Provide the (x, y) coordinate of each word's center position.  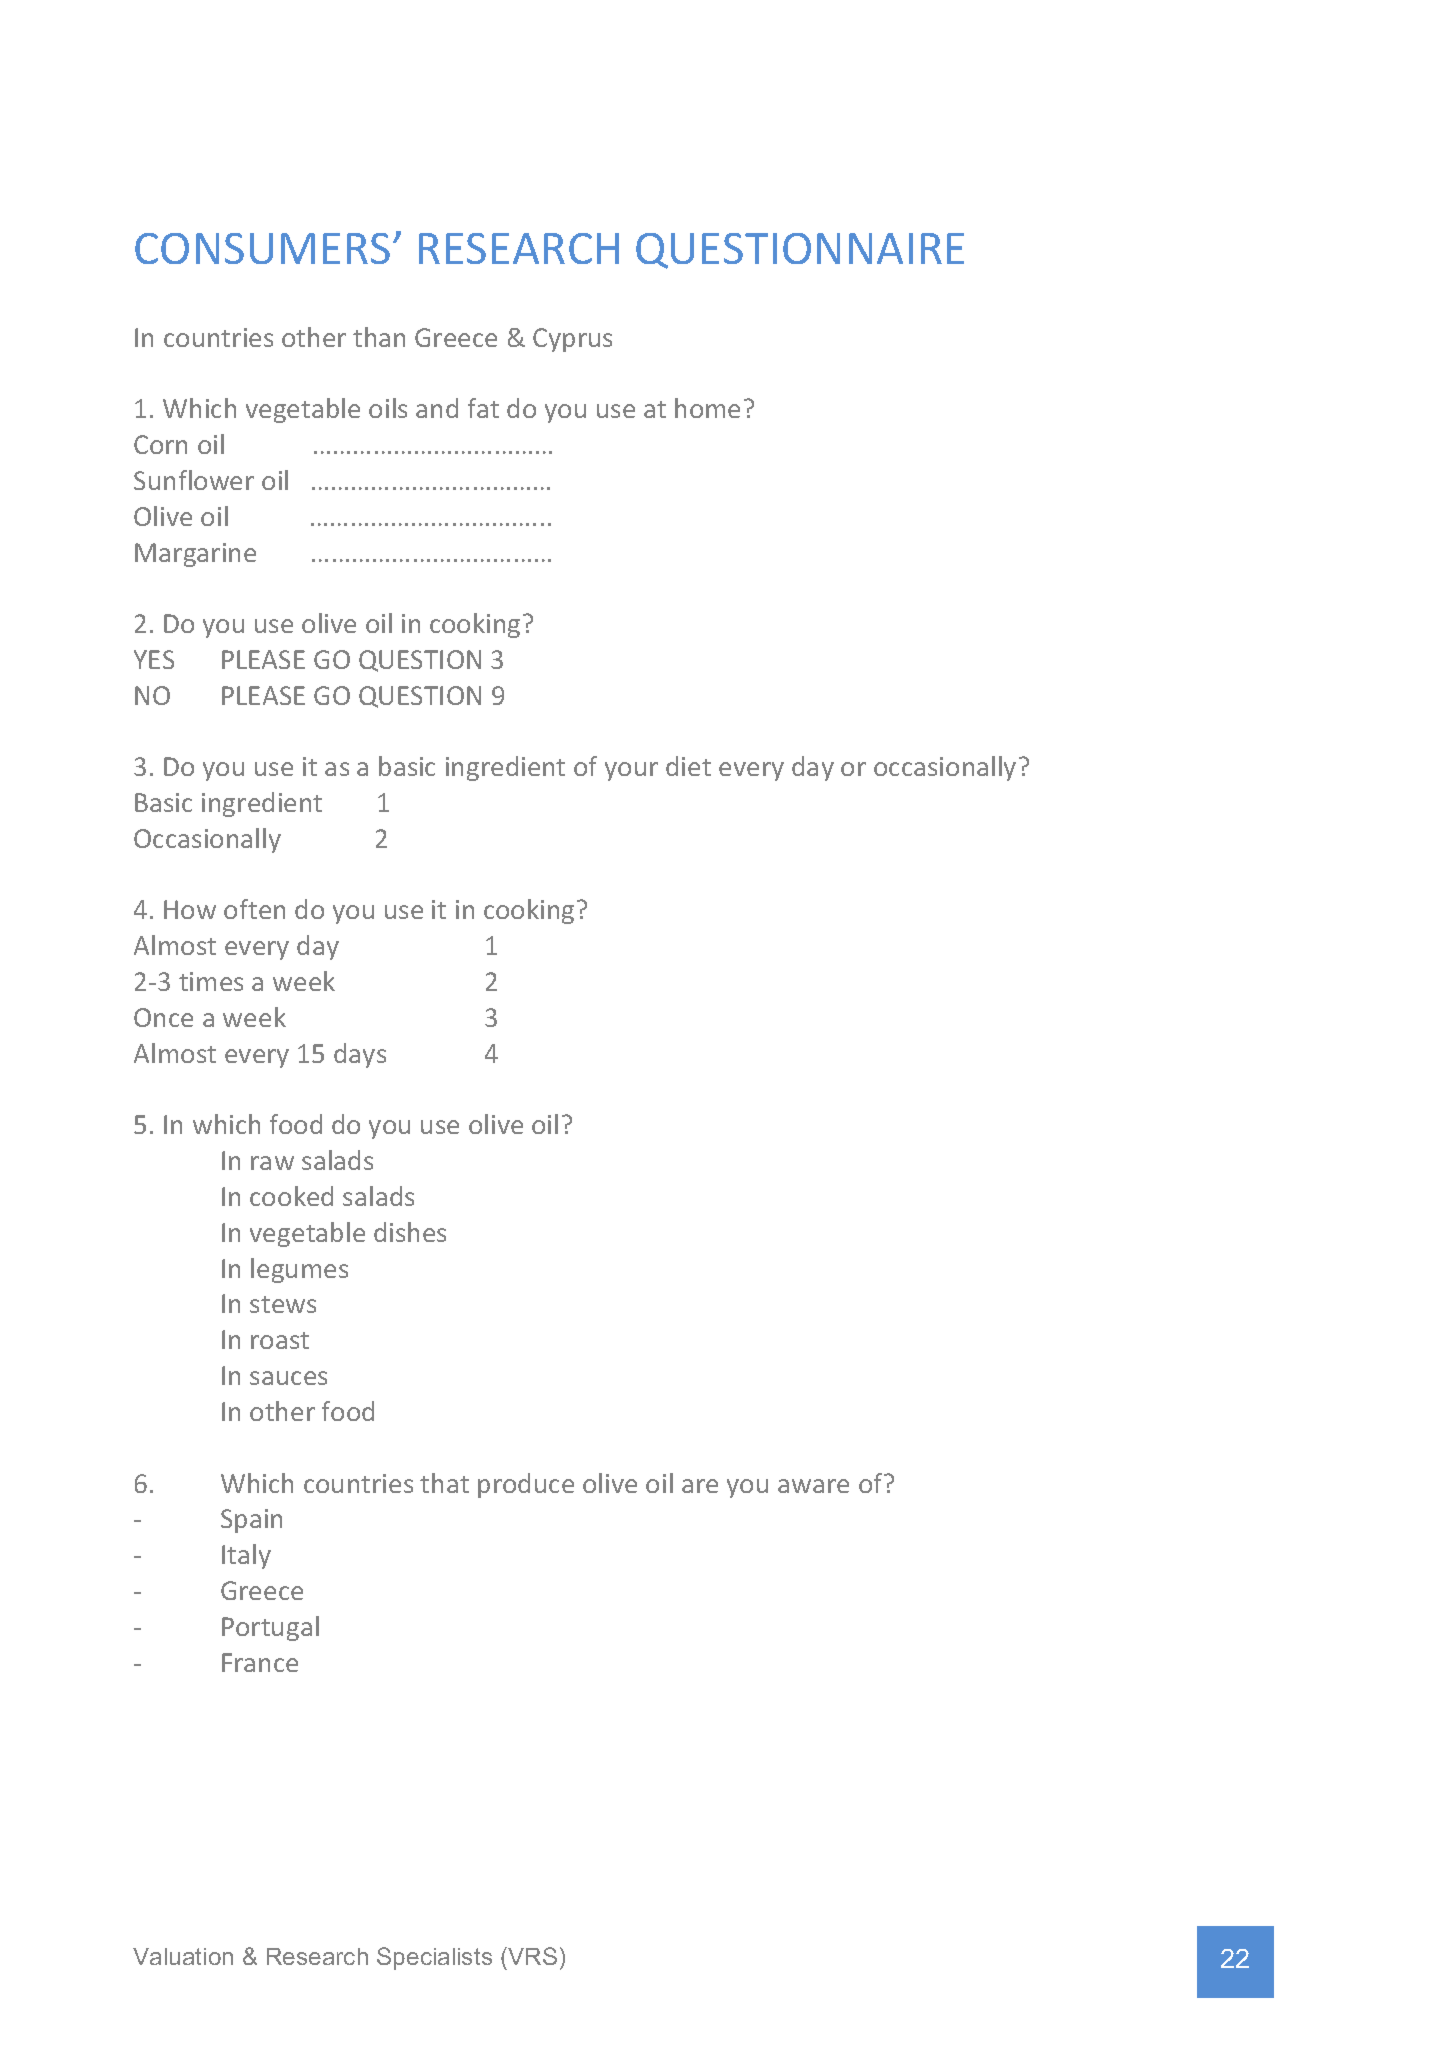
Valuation (183, 1956)
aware (813, 1486)
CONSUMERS (262, 248)
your (631, 771)
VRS (531, 1956)
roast (280, 1340)
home (707, 408)
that (444, 1483)
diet (688, 766)
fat (483, 408)
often (254, 909)
